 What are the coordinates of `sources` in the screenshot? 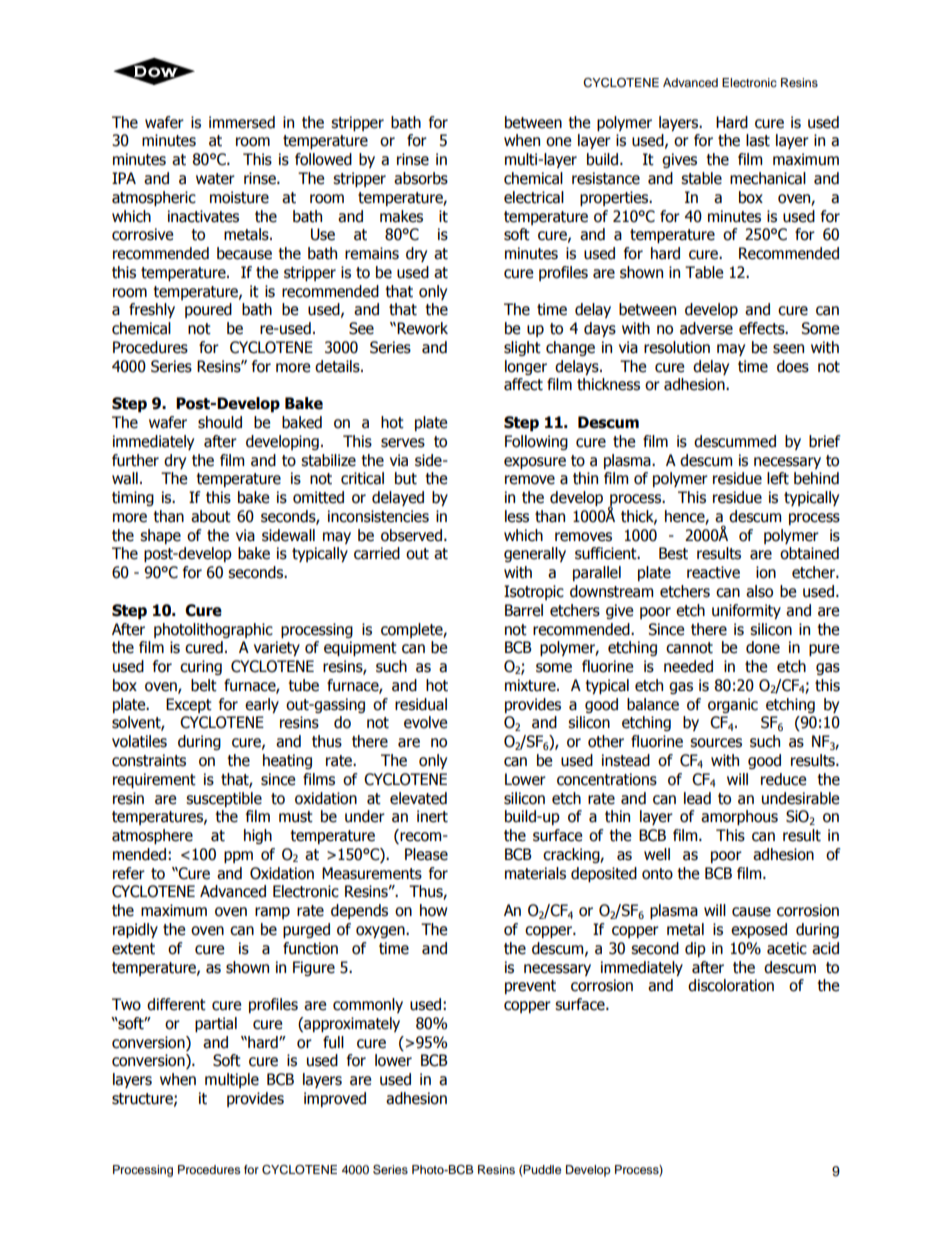 It's located at (716, 743).
